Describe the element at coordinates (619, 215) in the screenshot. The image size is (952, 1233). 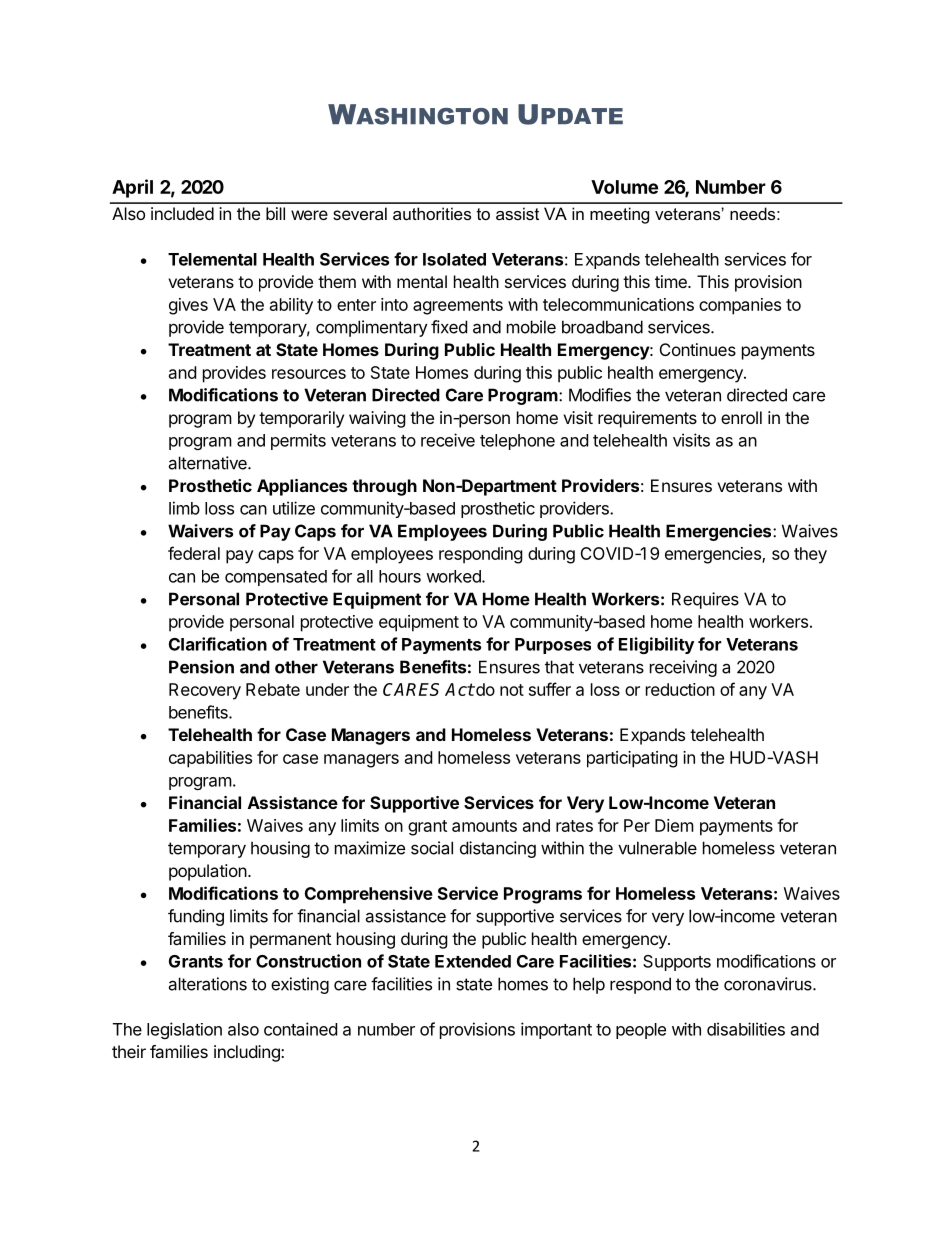
I see `meeting` at that location.
